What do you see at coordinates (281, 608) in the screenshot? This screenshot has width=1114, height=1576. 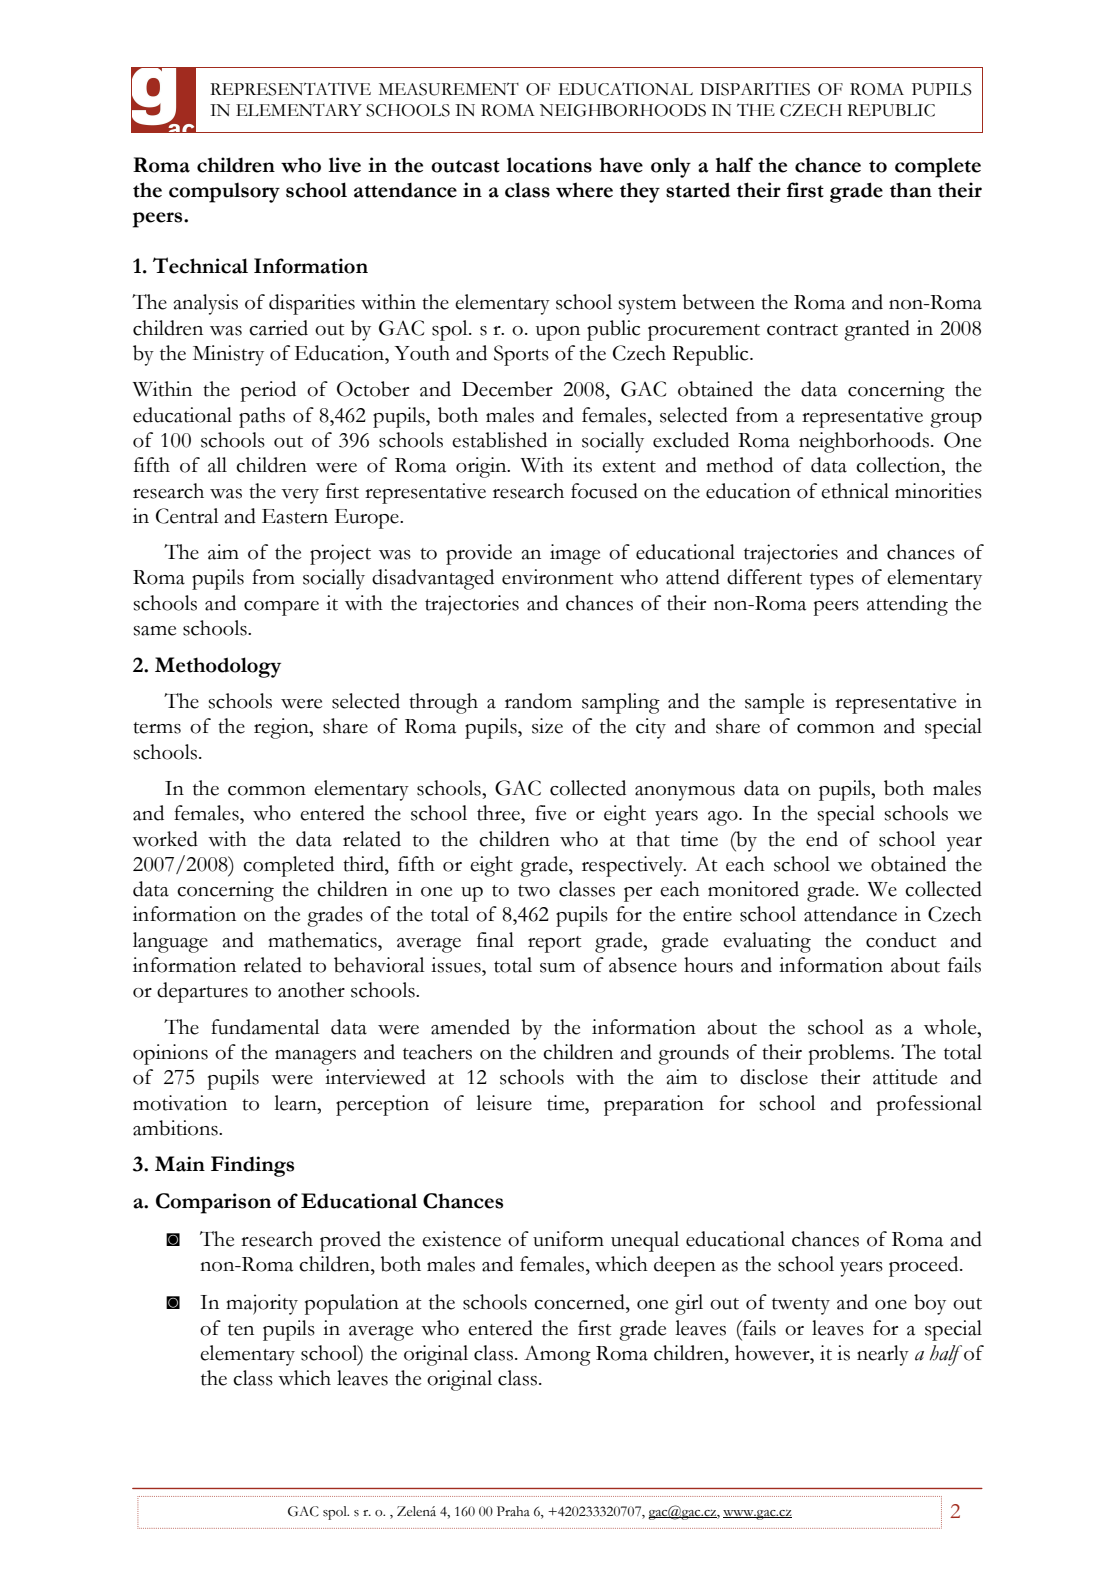 I see `compare` at bounding box center [281, 608].
